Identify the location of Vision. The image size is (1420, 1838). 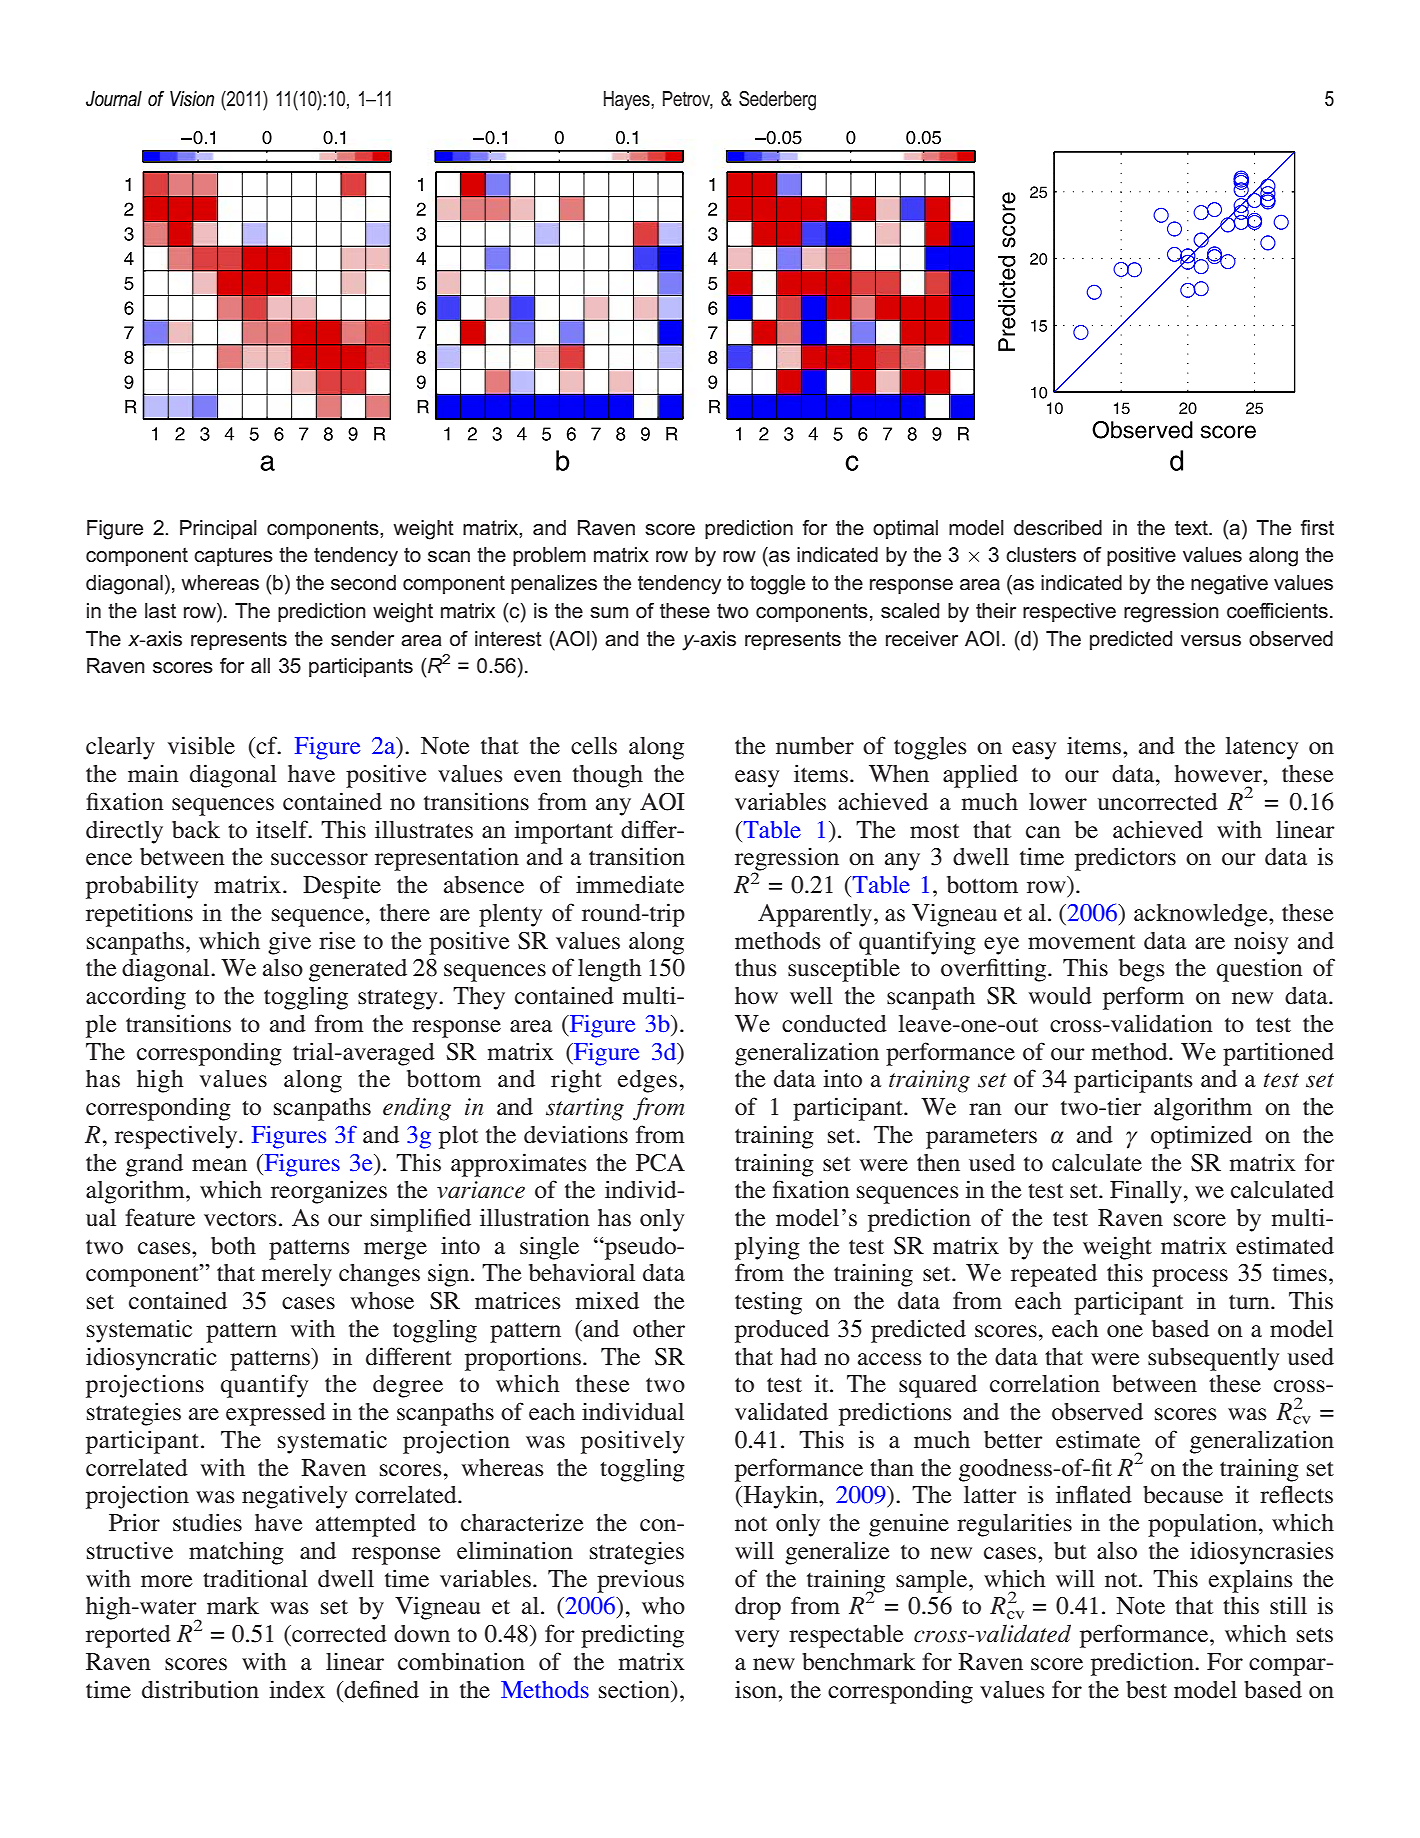
(192, 99).
